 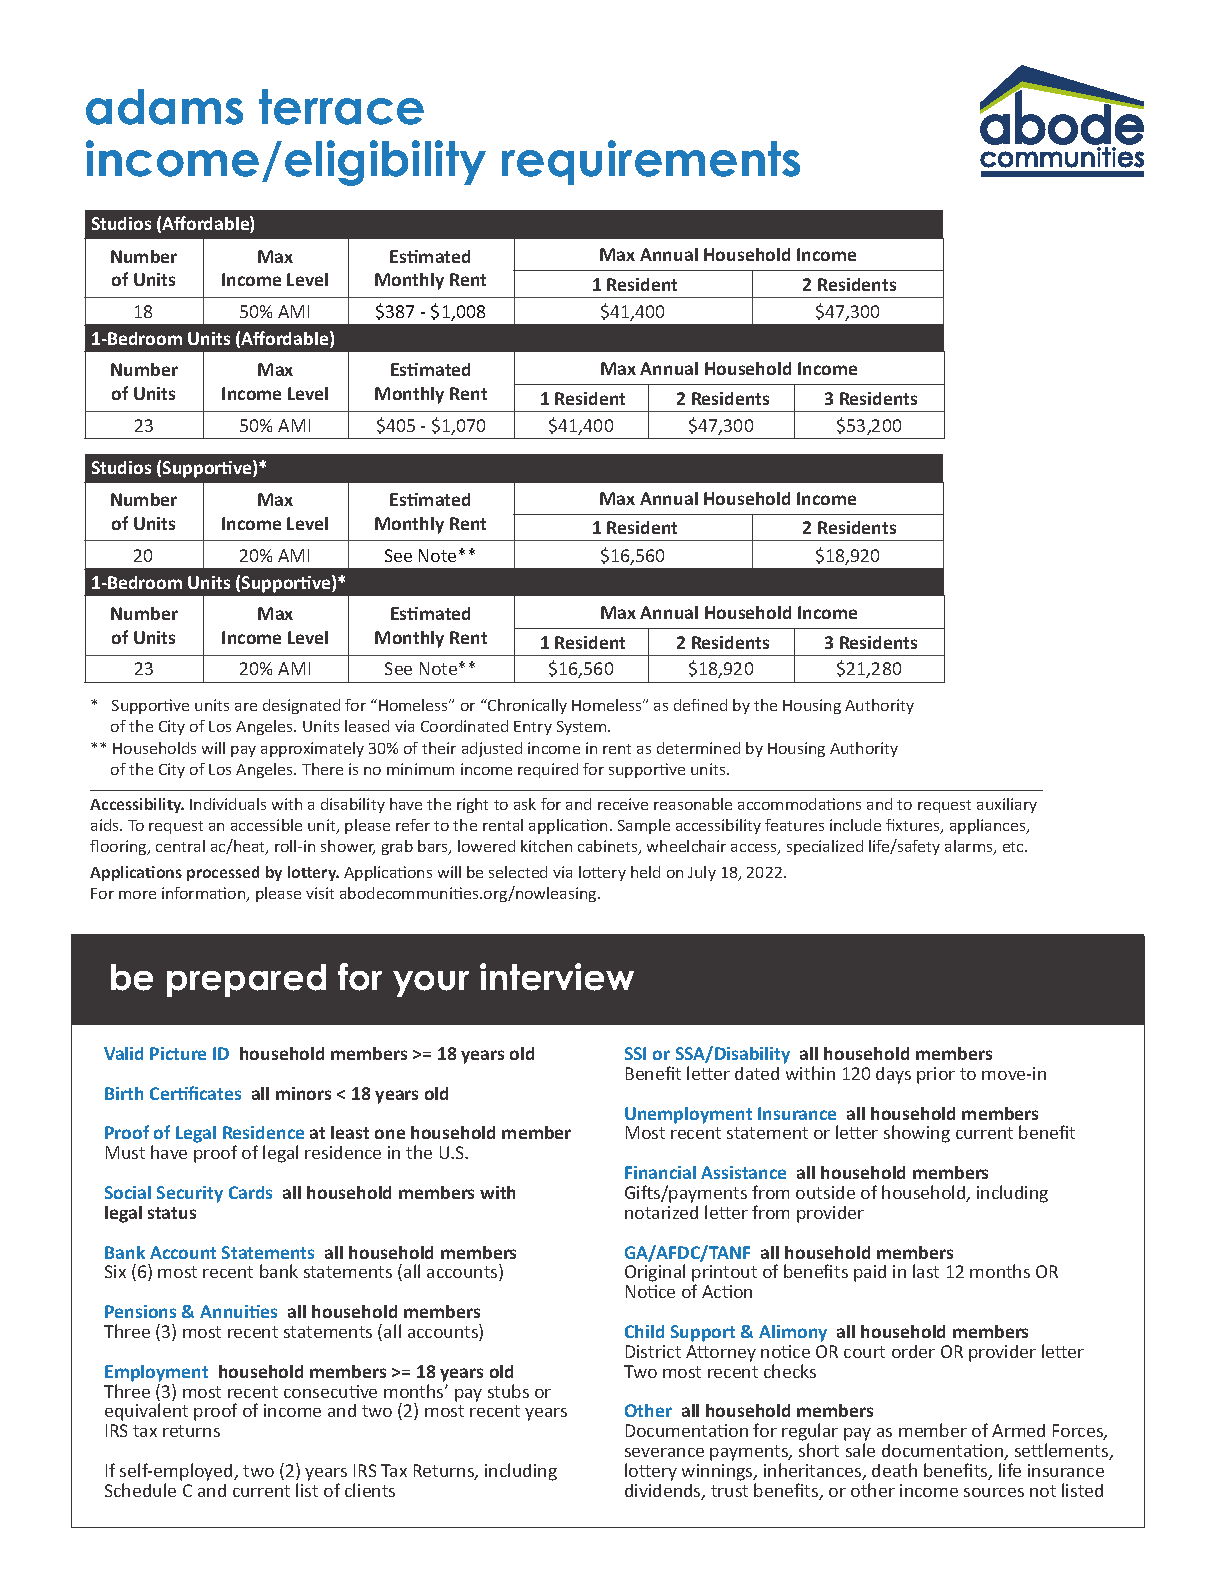 What do you see at coordinates (686, 705) in the page?
I see `defi` at bounding box center [686, 705].
